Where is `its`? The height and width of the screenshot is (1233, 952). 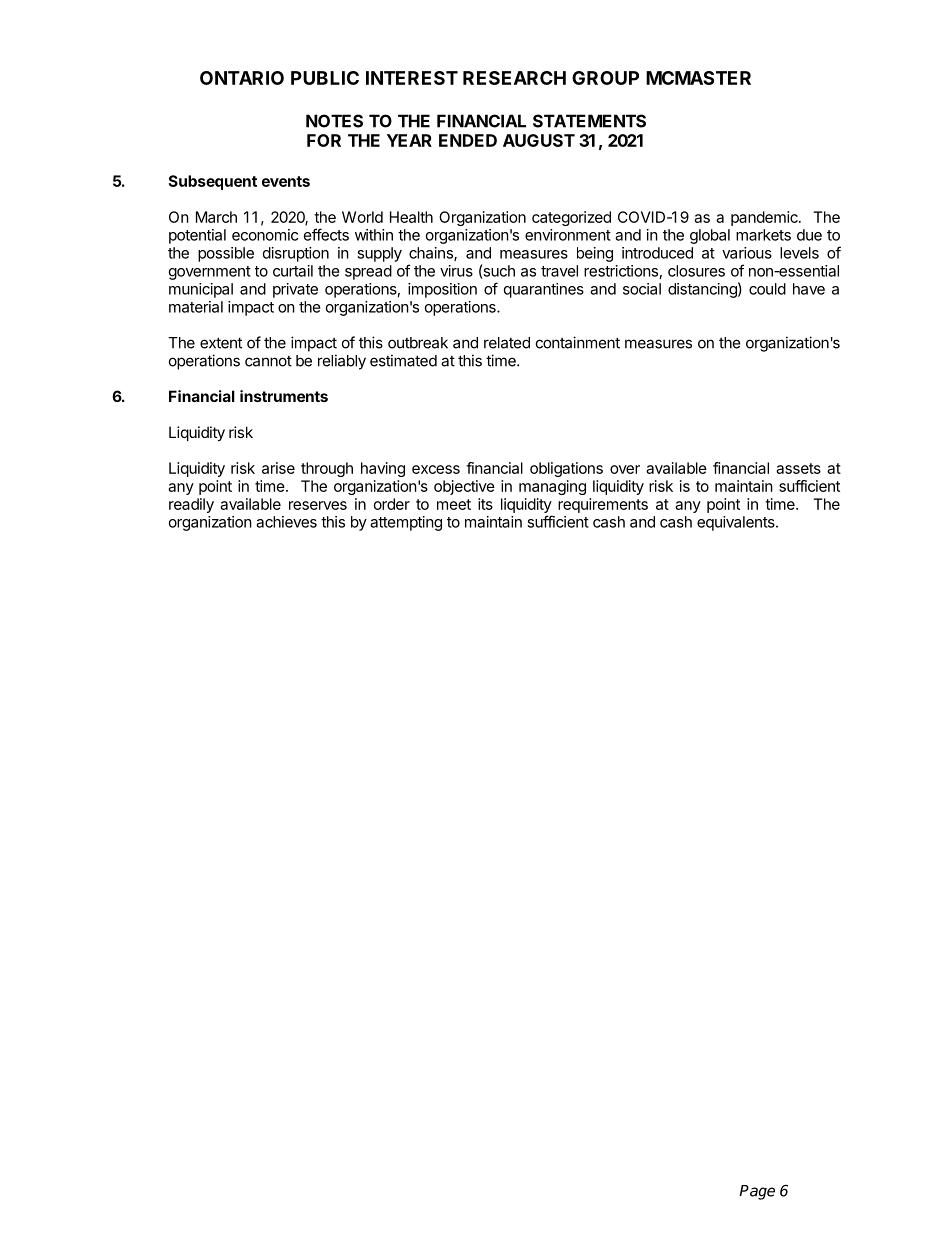
its is located at coordinates (485, 504).
